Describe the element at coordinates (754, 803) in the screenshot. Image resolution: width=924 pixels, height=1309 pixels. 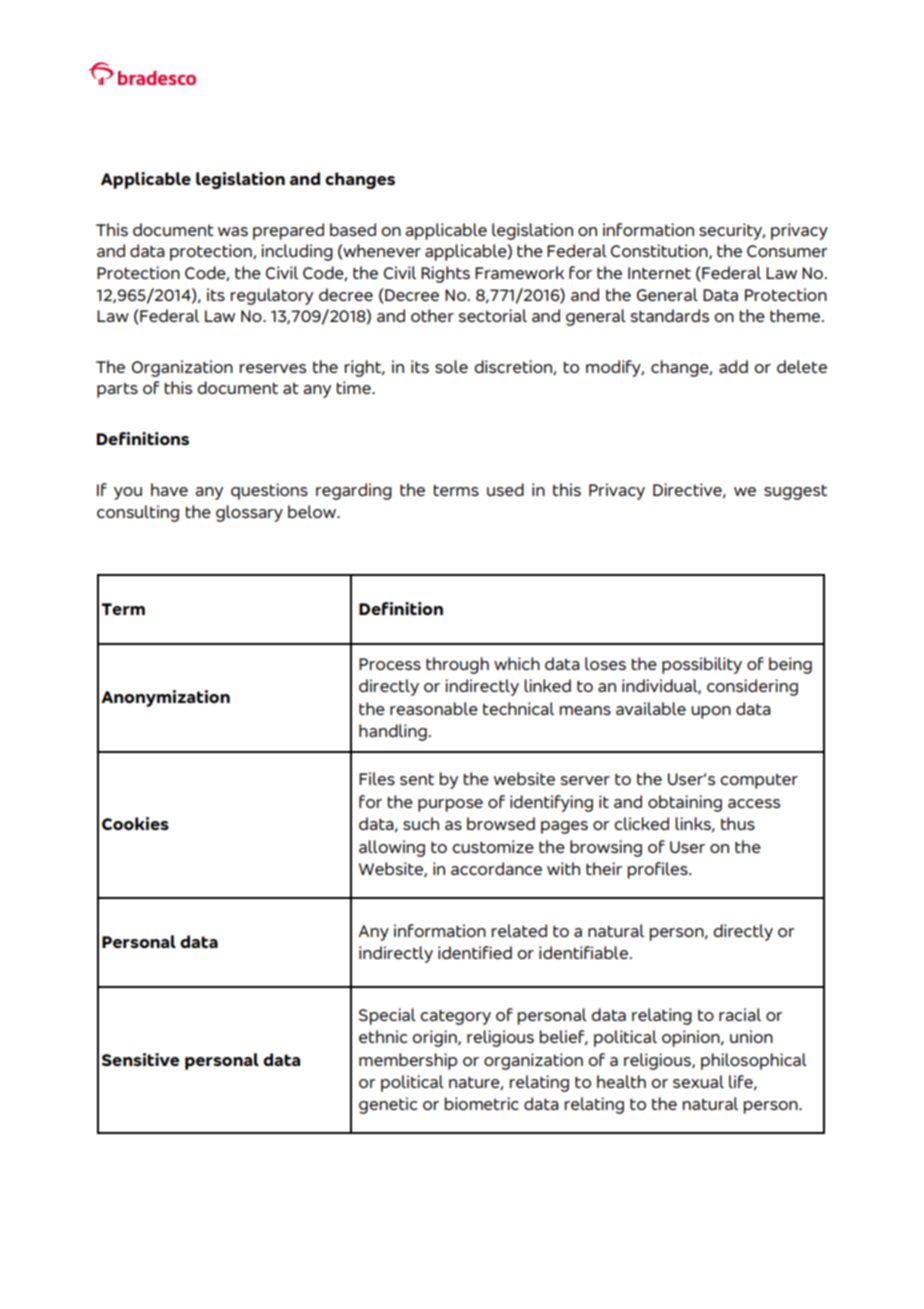
I see `access` at that location.
